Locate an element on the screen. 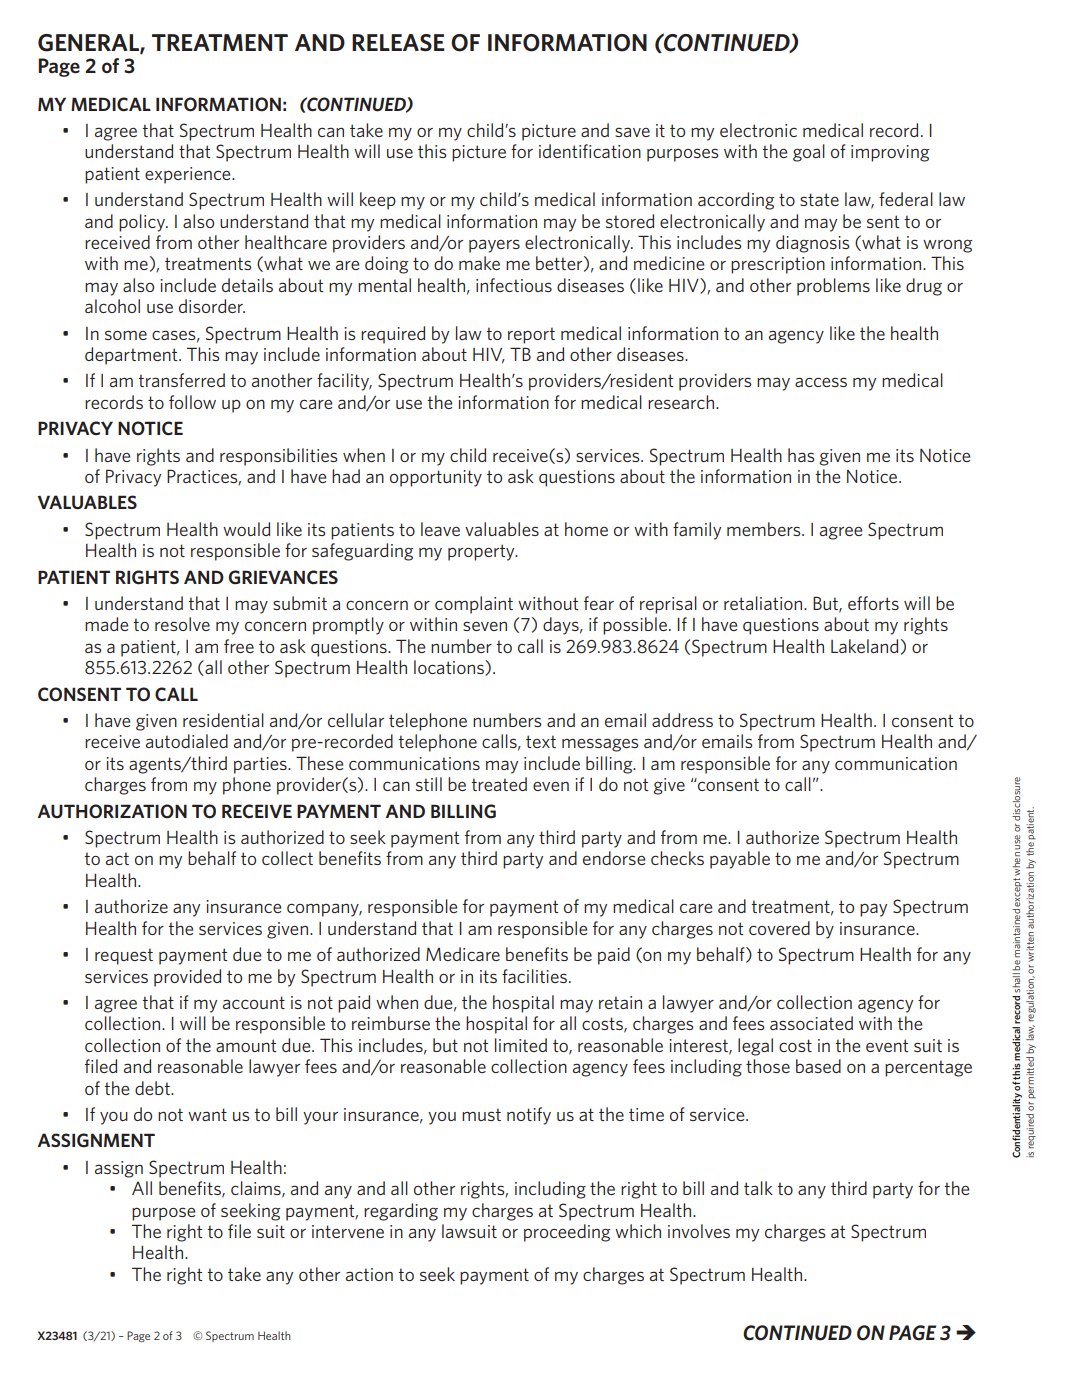 The height and width of the screenshot is (1378, 1065). goal is located at coordinates (809, 153).
